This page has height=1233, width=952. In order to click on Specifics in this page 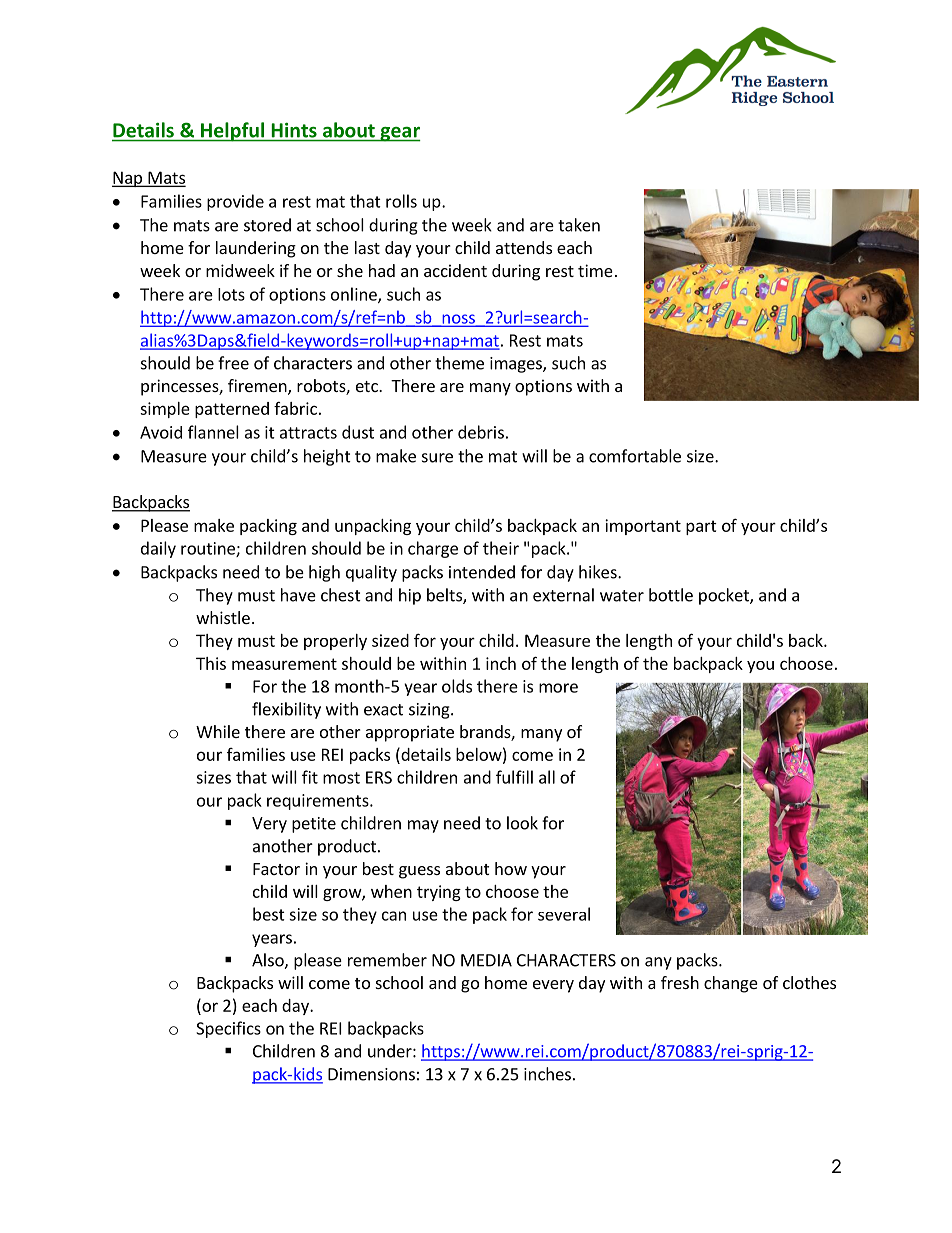, I will do `click(228, 1029)`.
